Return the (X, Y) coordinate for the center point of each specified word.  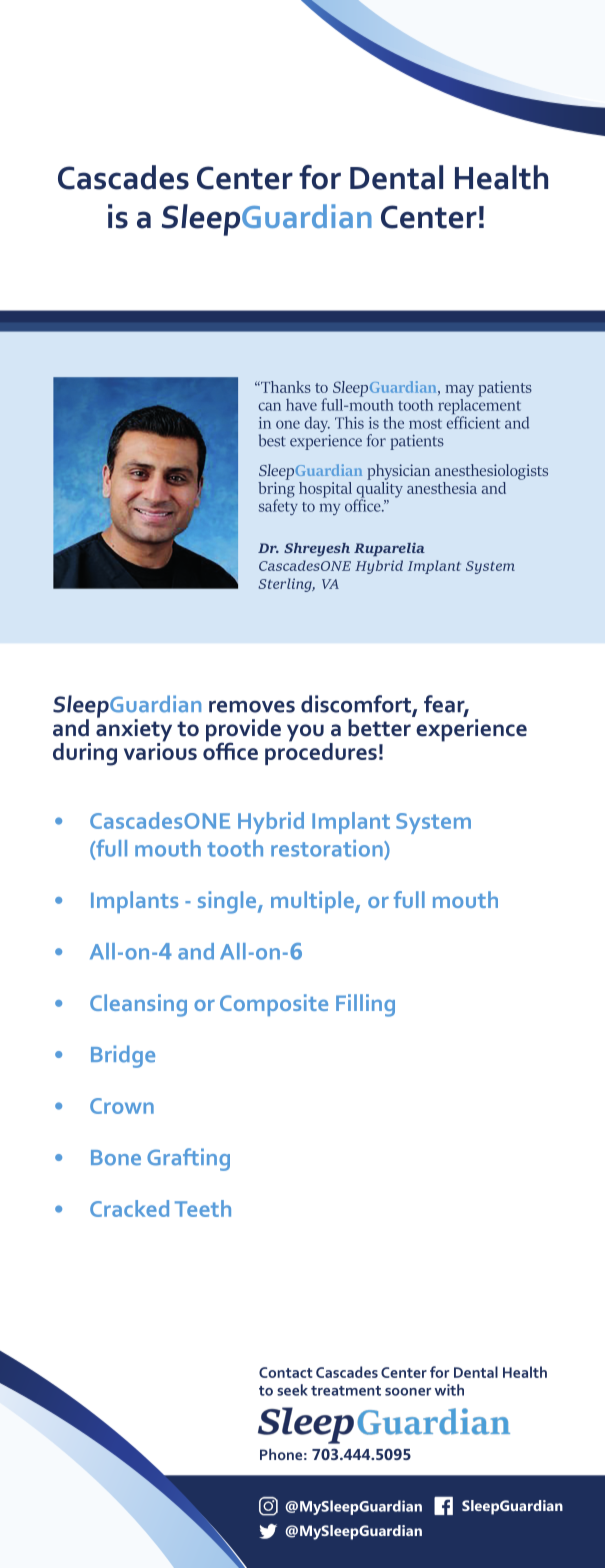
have (301, 405)
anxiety (134, 730)
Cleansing (138, 1005)
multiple (313, 902)
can (269, 406)
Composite (274, 1005)
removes (252, 706)
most (425, 424)
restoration (328, 849)
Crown (122, 1106)
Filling (365, 1005)
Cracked (129, 1208)
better (379, 728)
